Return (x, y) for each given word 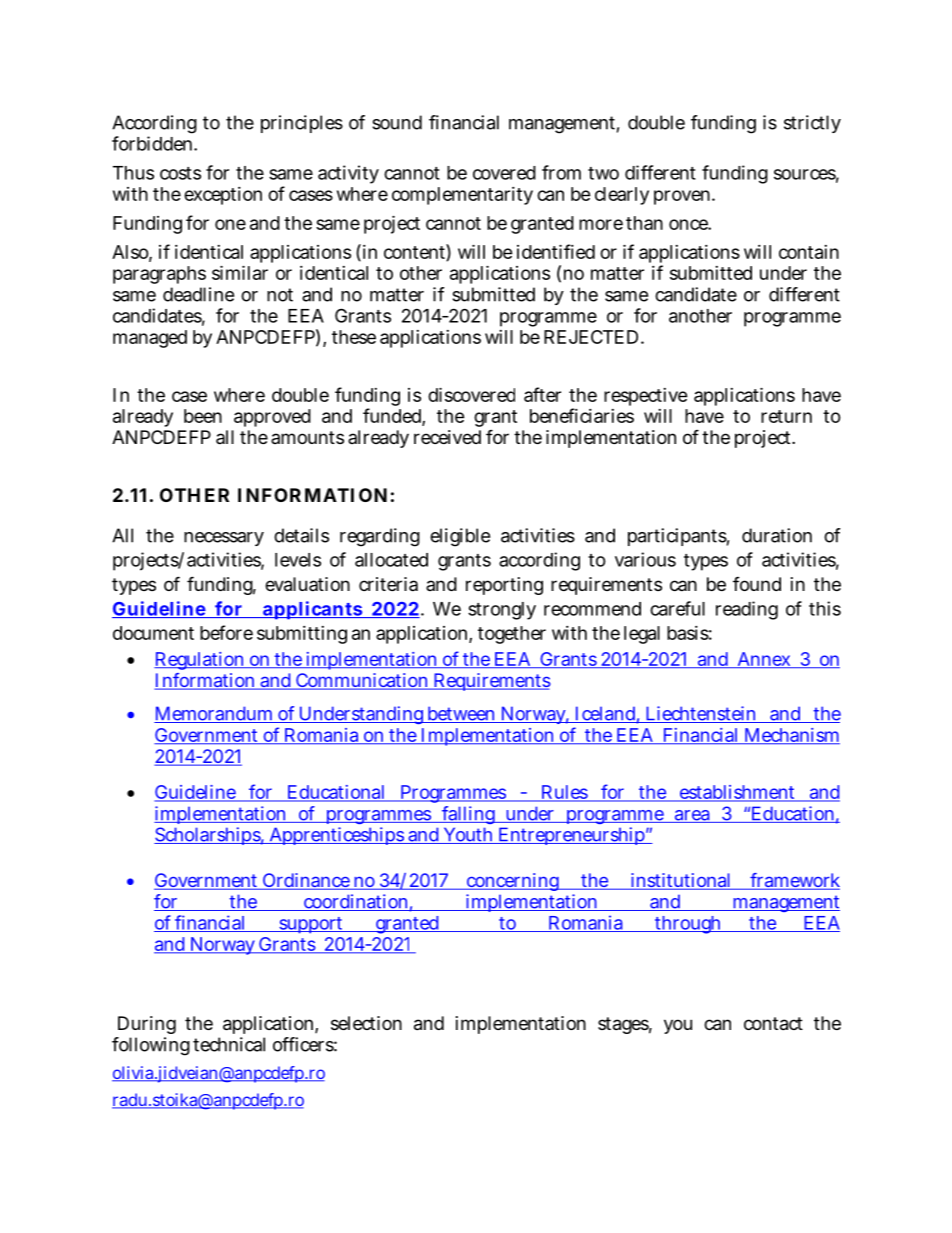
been (203, 416)
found (757, 584)
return (786, 416)
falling (468, 815)
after (542, 394)
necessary (224, 539)
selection (366, 1023)
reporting (504, 586)
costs (180, 173)
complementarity (462, 196)
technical (229, 1044)
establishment (737, 793)
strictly (812, 124)
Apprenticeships (336, 836)
